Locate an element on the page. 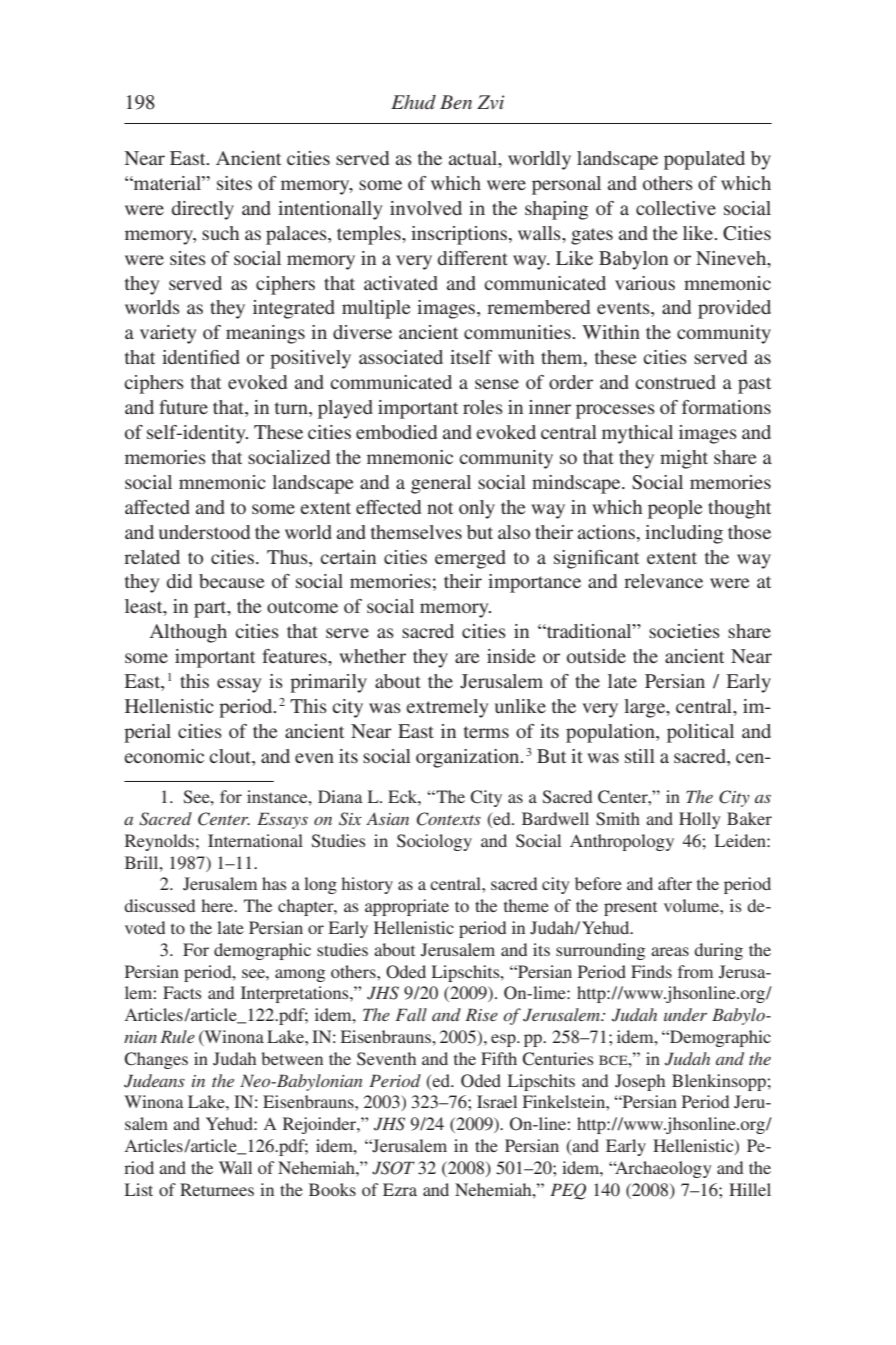 This image has width=896, height=1345. collective is located at coordinates (676, 208).
